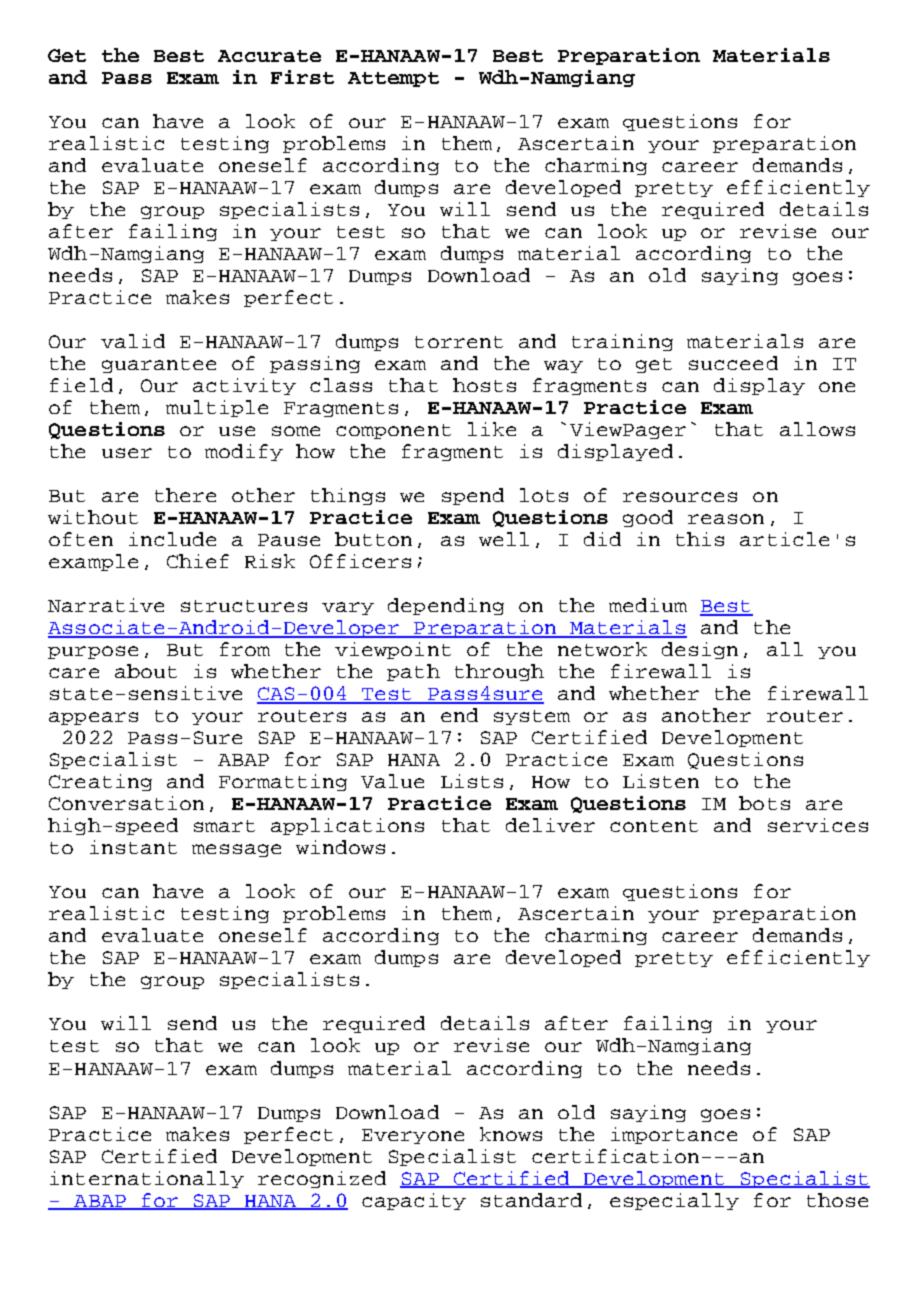 The height and width of the screenshot is (1308, 924). What do you see at coordinates (413, 1136) in the screenshot?
I see `Everyone` at bounding box center [413, 1136].
